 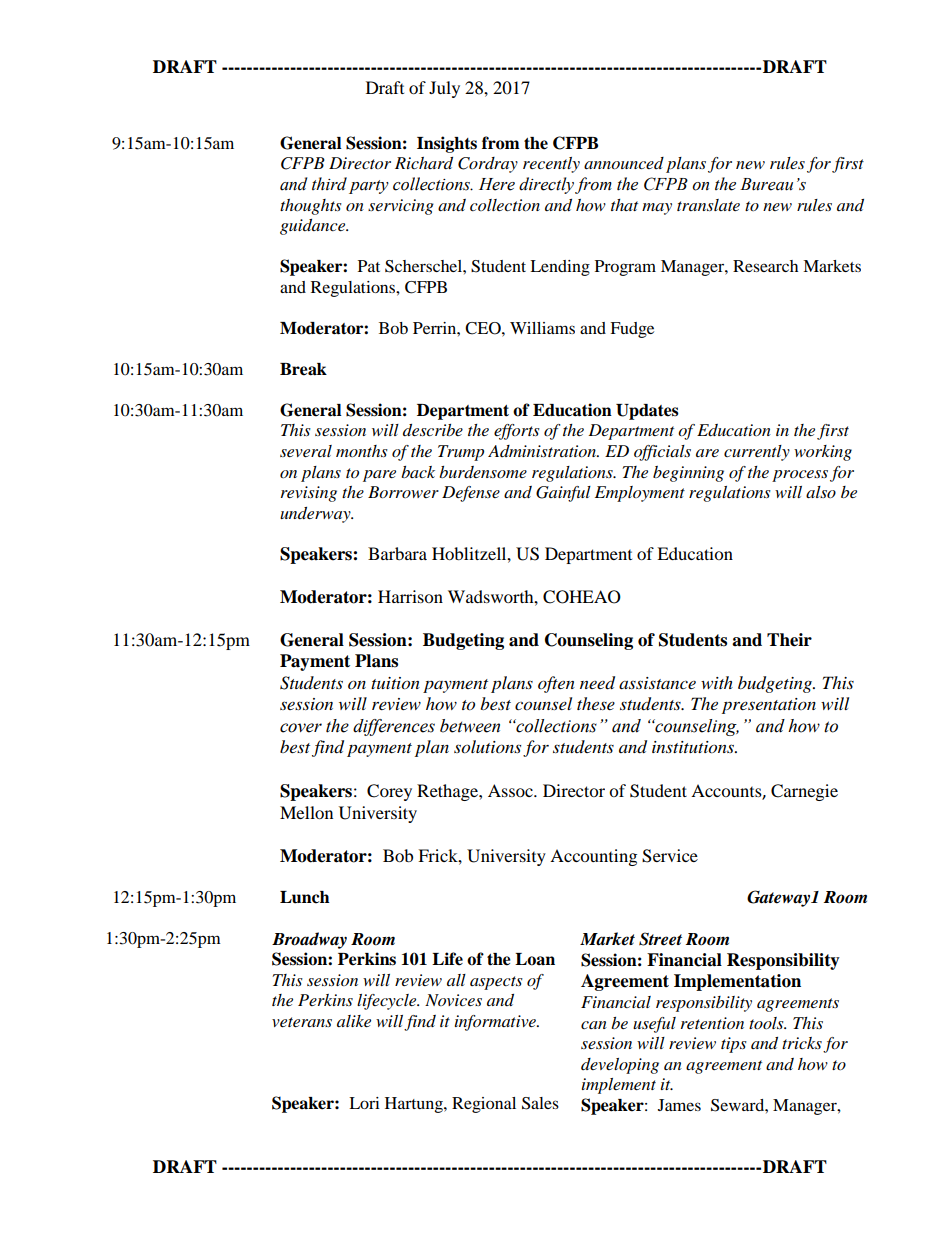 I want to click on currently, so click(x=757, y=453).
